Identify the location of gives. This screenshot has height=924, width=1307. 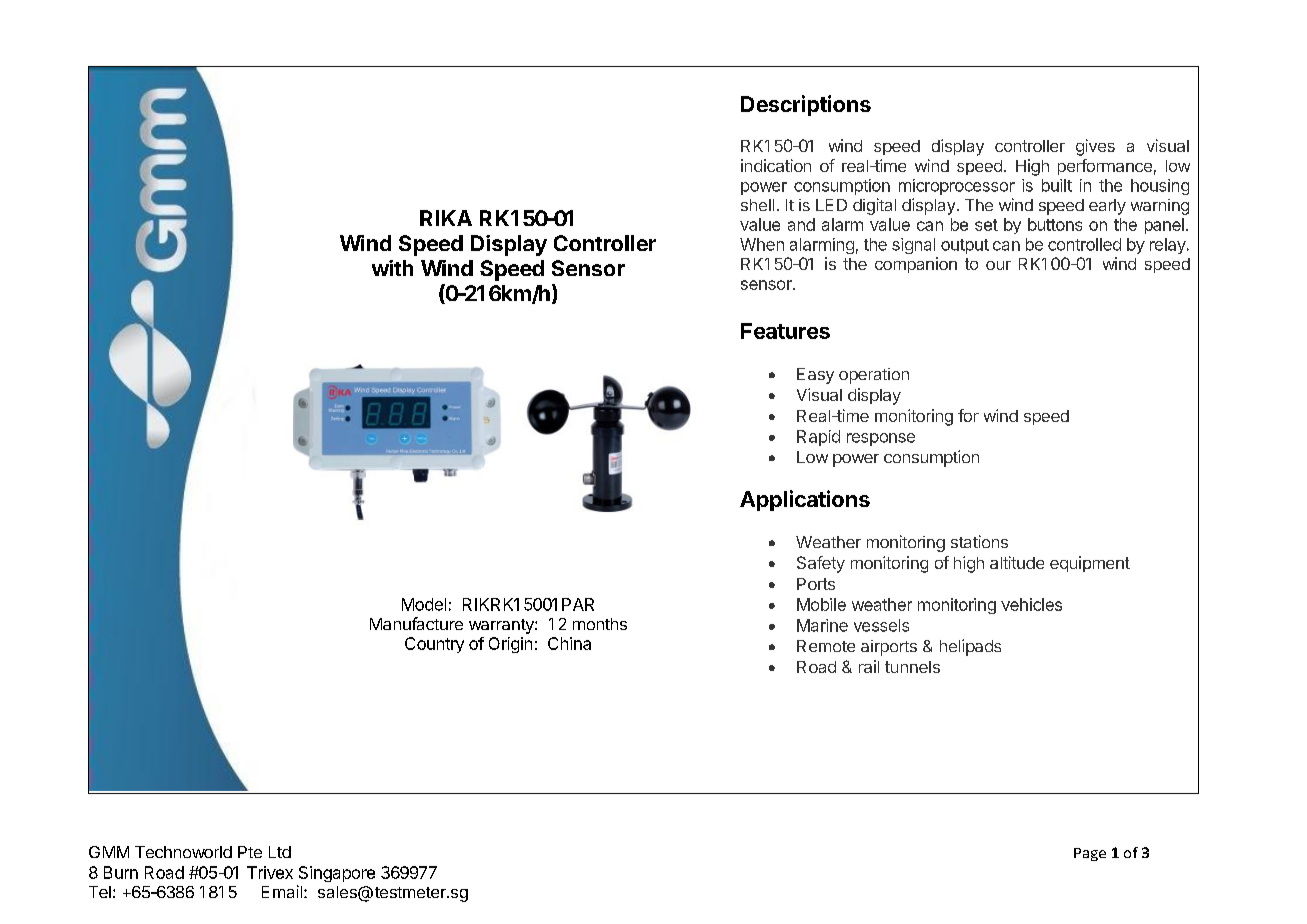
(1095, 147).
